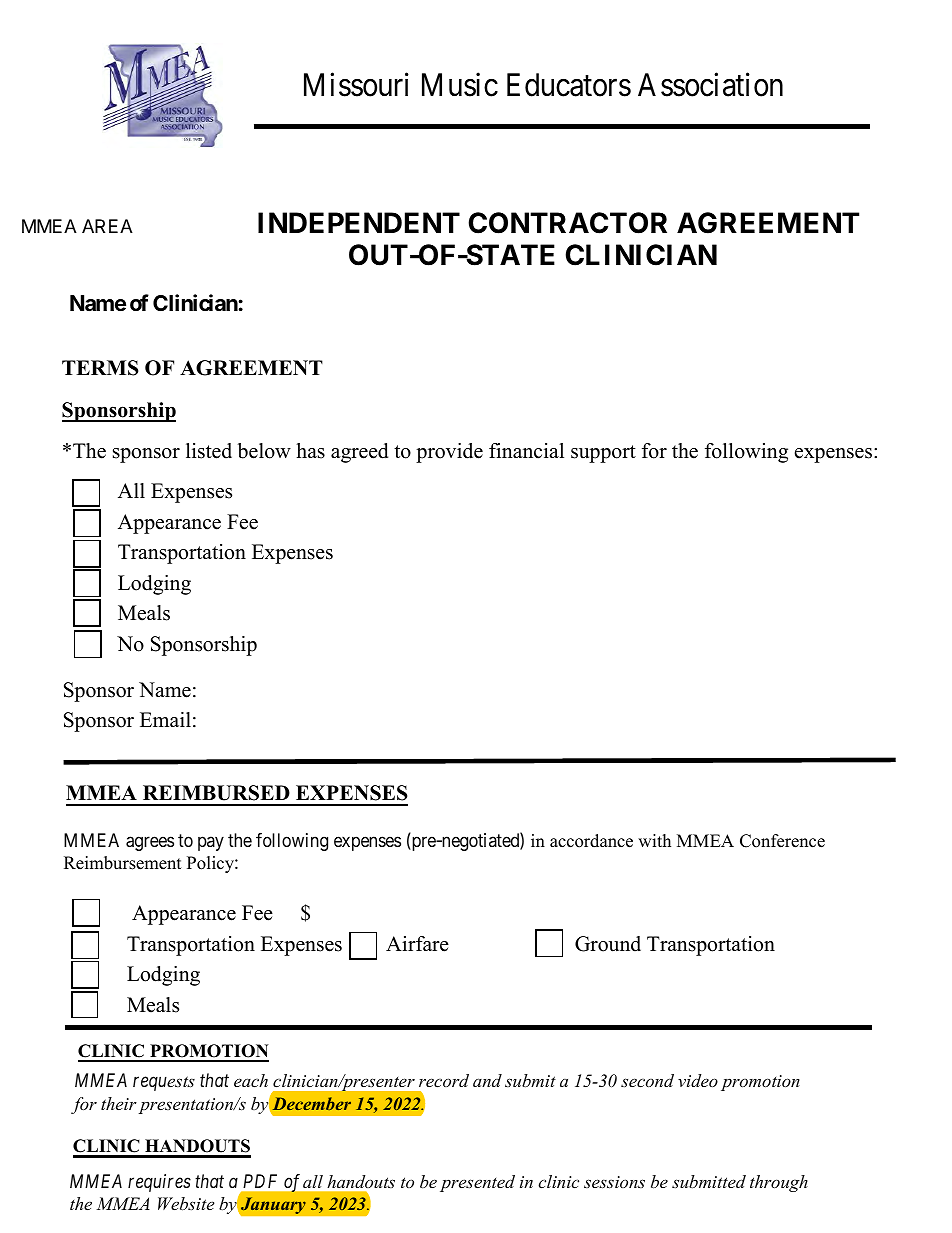  Describe the element at coordinates (356, 84) in the screenshot. I see `Missouri` at that location.
